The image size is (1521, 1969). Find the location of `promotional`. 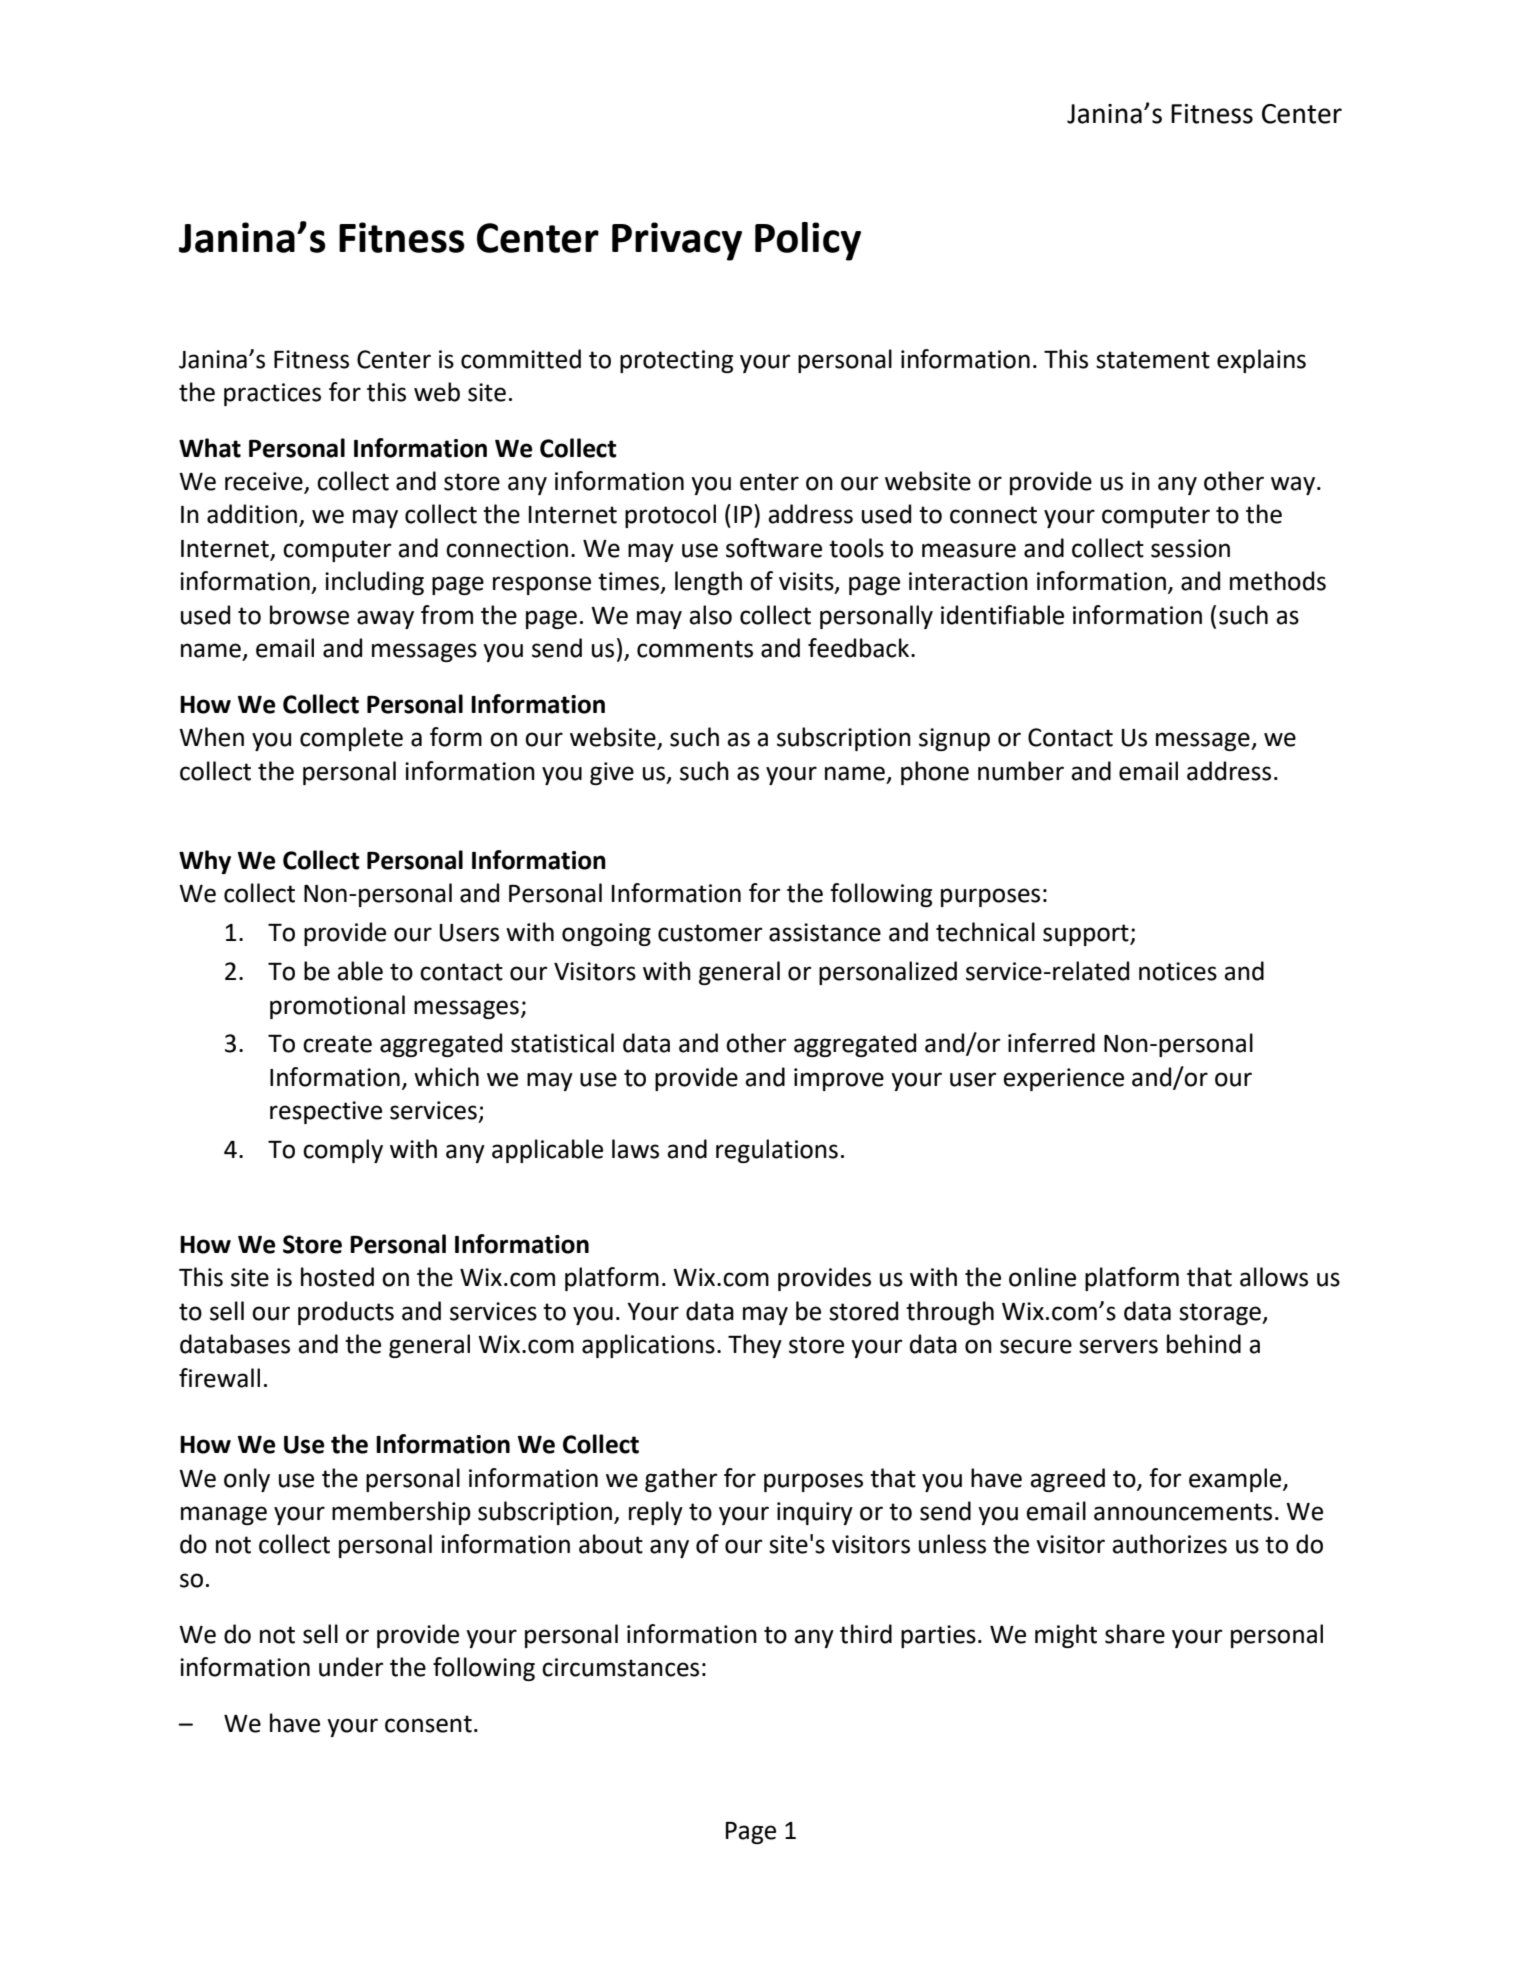

promotional is located at coordinates (337, 1007).
